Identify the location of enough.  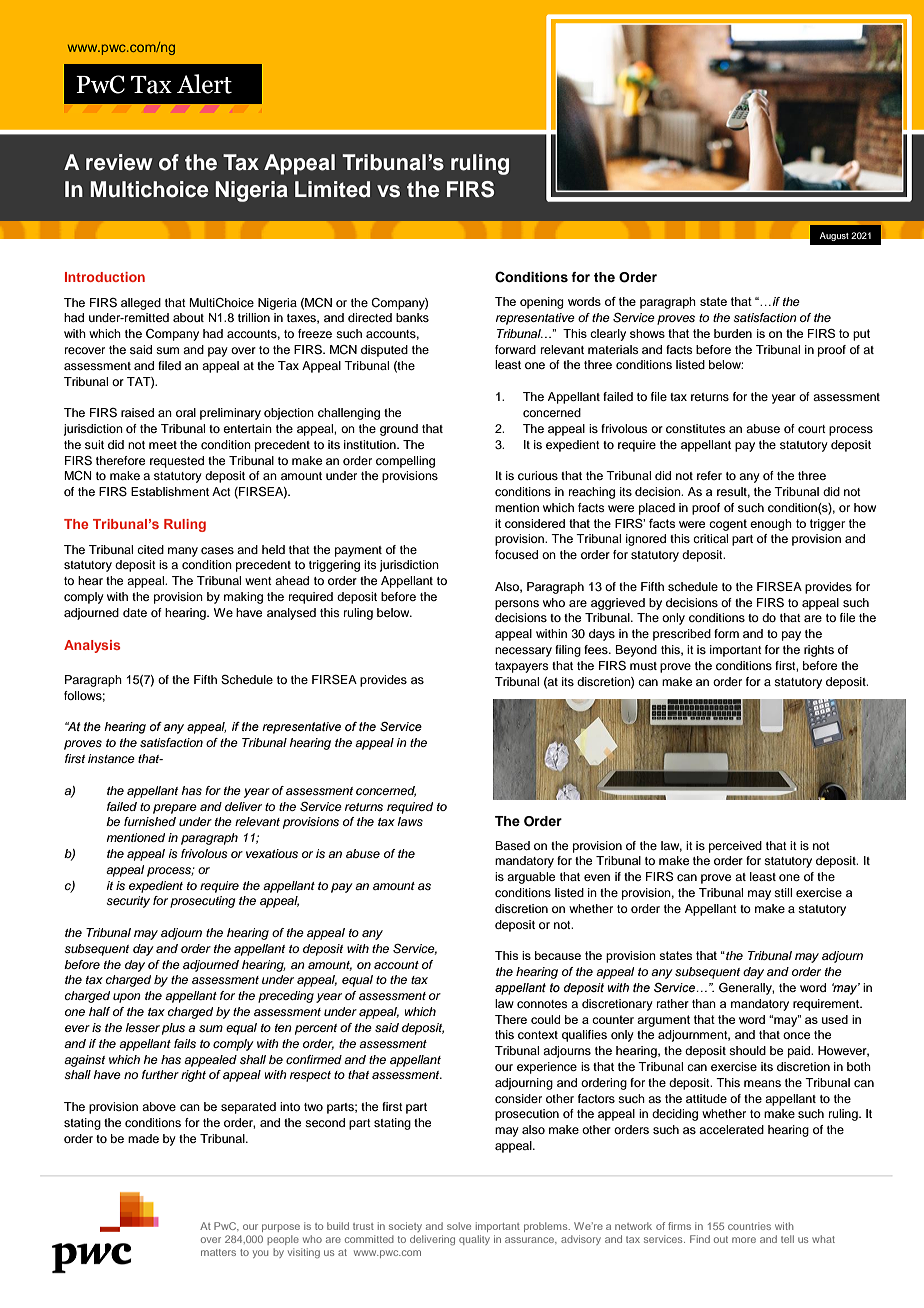
(771, 525).
